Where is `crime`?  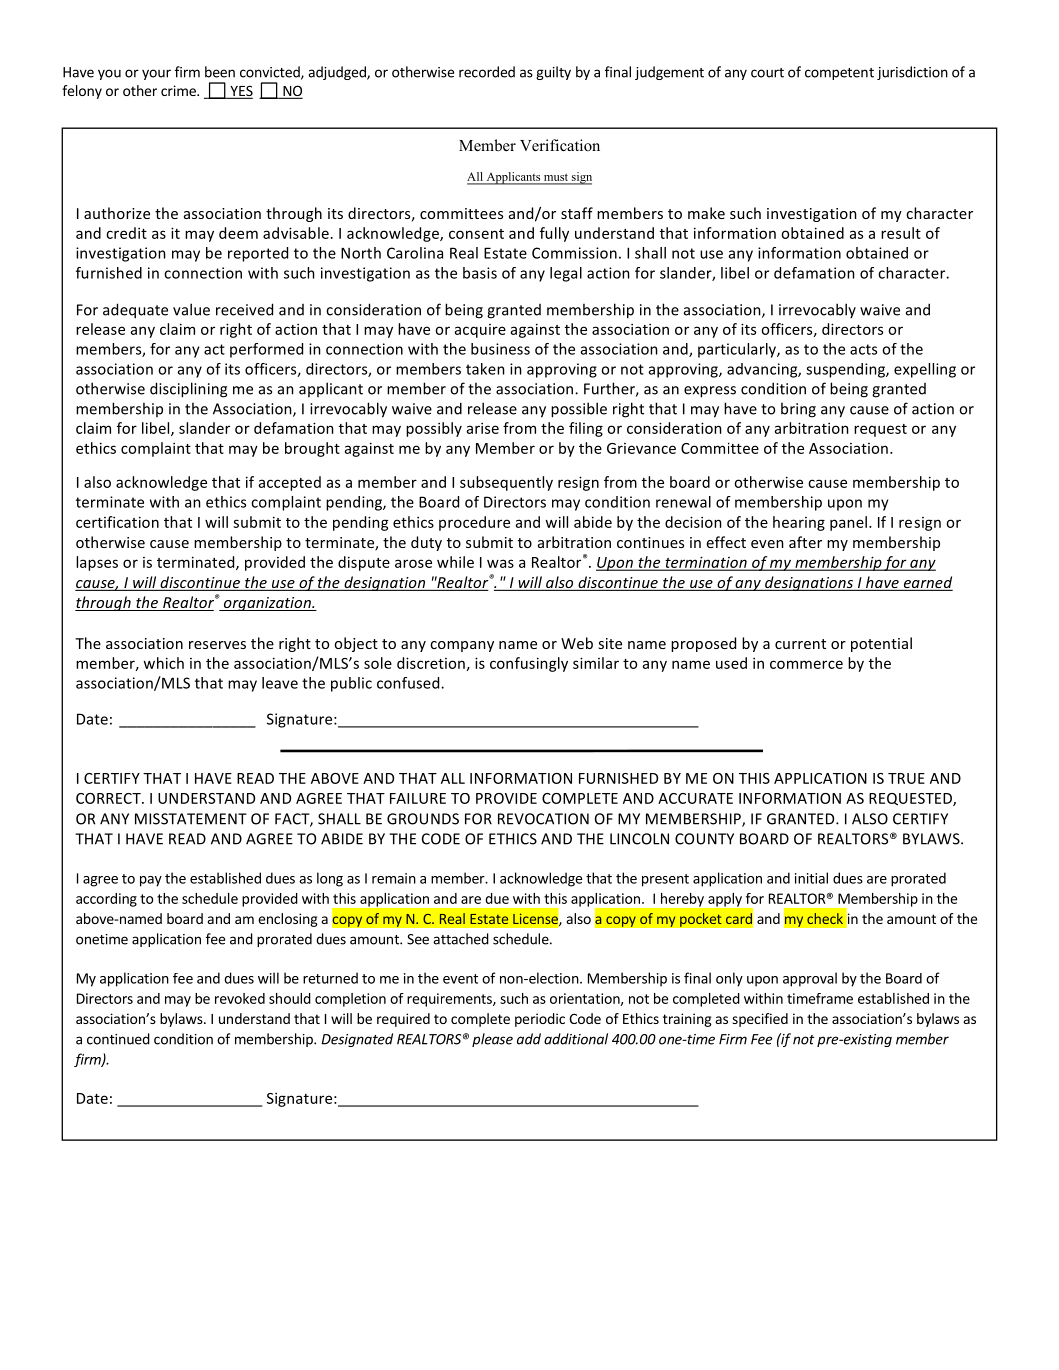 crime is located at coordinates (179, 90).
